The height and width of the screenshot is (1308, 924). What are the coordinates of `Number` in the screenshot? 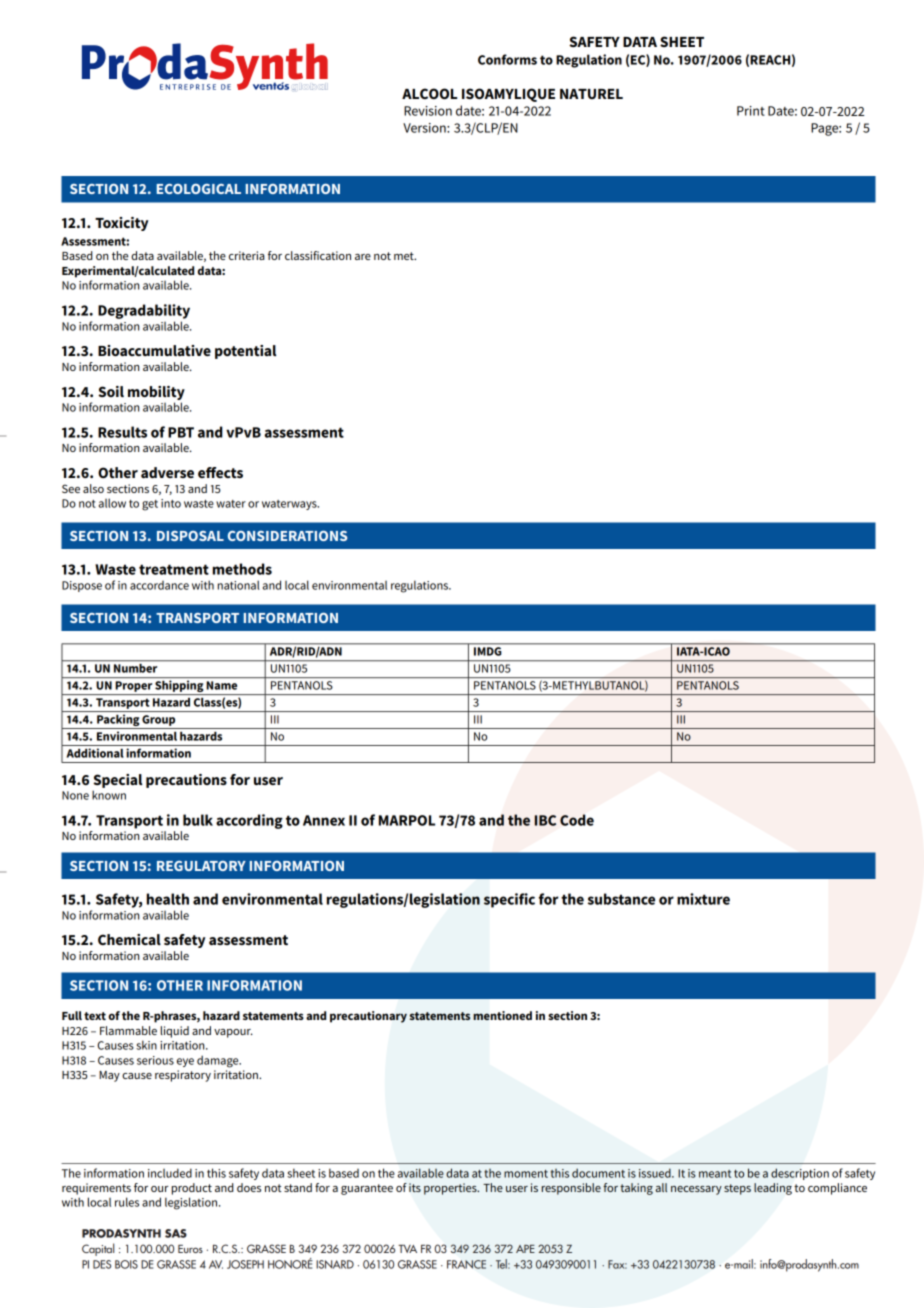 It's located at (136, 667).
